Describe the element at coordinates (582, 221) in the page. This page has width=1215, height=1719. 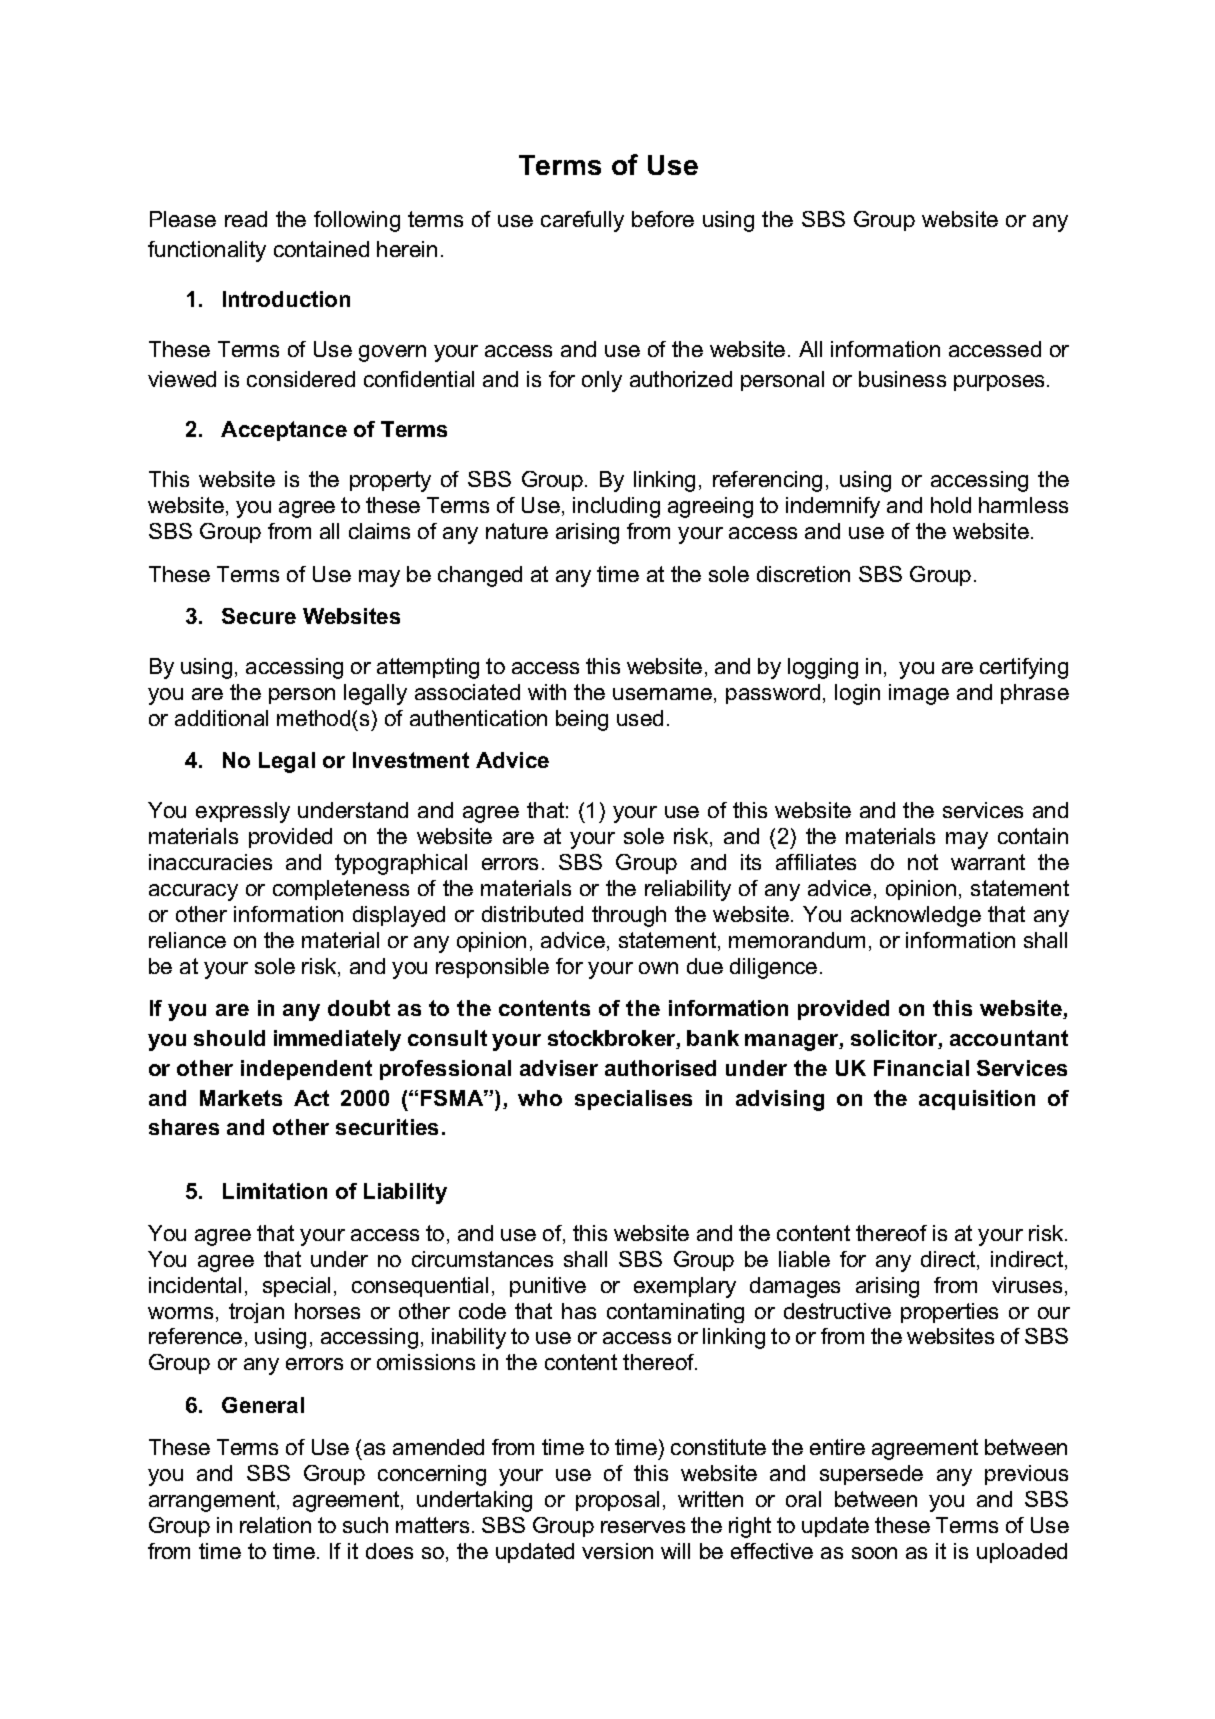
I see `carefully` at that location.
